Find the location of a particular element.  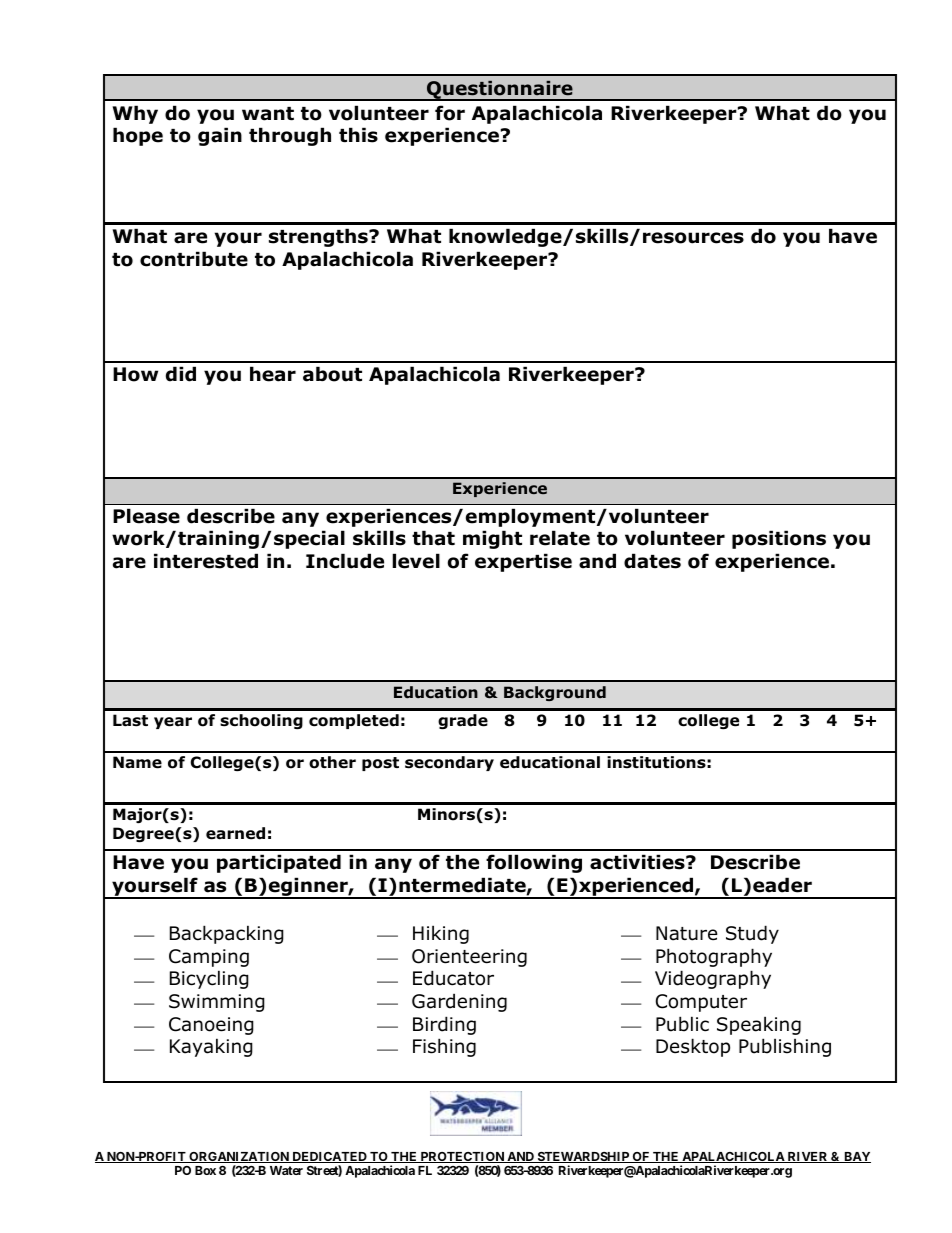

Questionnaire is located at coordinates (500, 90).
